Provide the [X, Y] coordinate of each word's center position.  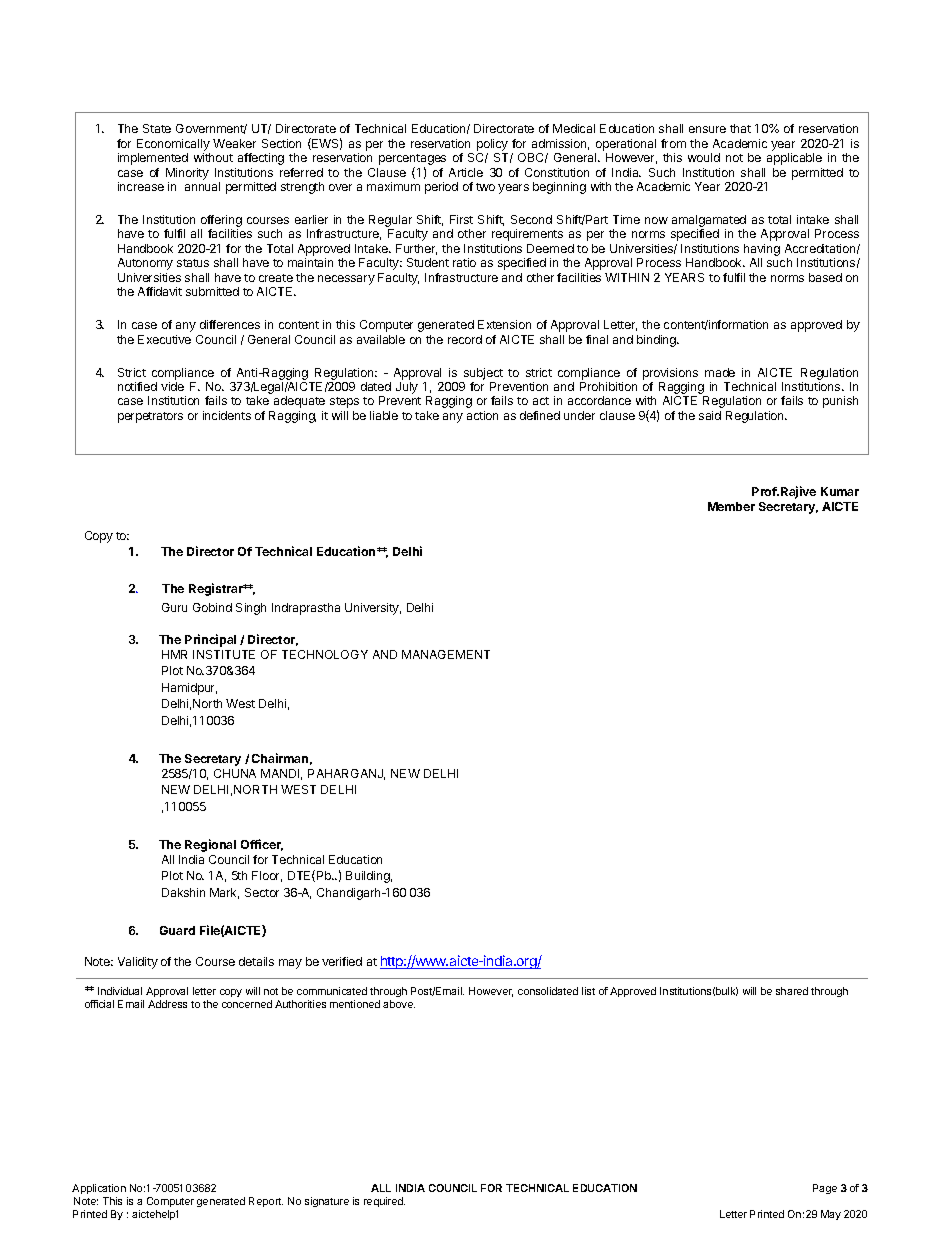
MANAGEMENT [446, 654]
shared [792, 991]
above [399, 1004]
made [720, 372]
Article [466, 172]
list [588, 991]
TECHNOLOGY [325, 654]
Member [731, 506]
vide [172, 386]
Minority [187, 174]
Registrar [217, 589]
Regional [210, 845]
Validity [138, 963]
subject [483, 374]
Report [266, 1202]
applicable [794, 159]
